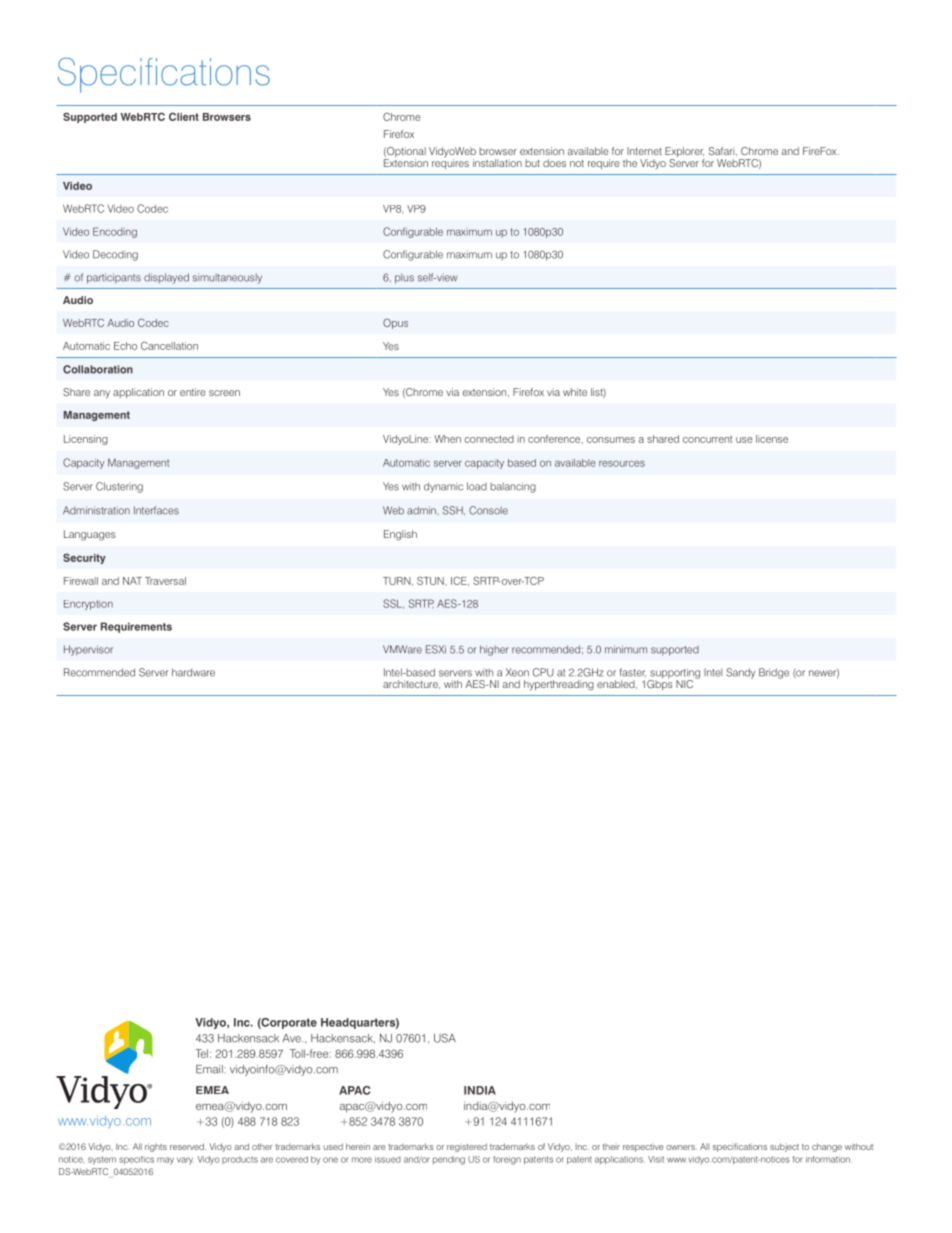  I want to click on Explorer, so click(685, 153).
